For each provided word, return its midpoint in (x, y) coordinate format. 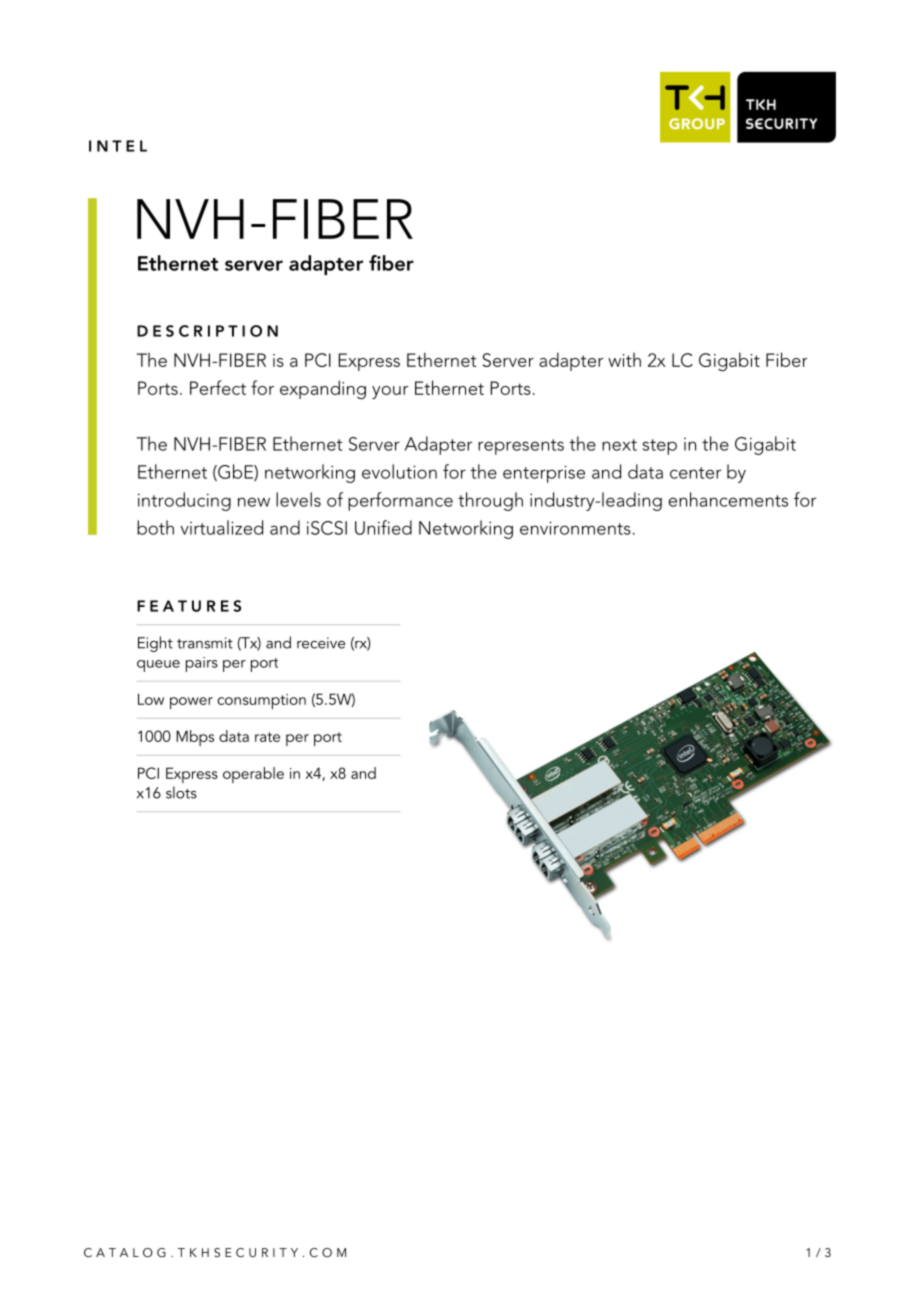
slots (181, 792)
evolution (399, 471)
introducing (184, 501)
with (624, 359)
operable (253, 775)
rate (267, 737)
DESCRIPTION (207, 331)
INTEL (118, 146)
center (695, 473)
